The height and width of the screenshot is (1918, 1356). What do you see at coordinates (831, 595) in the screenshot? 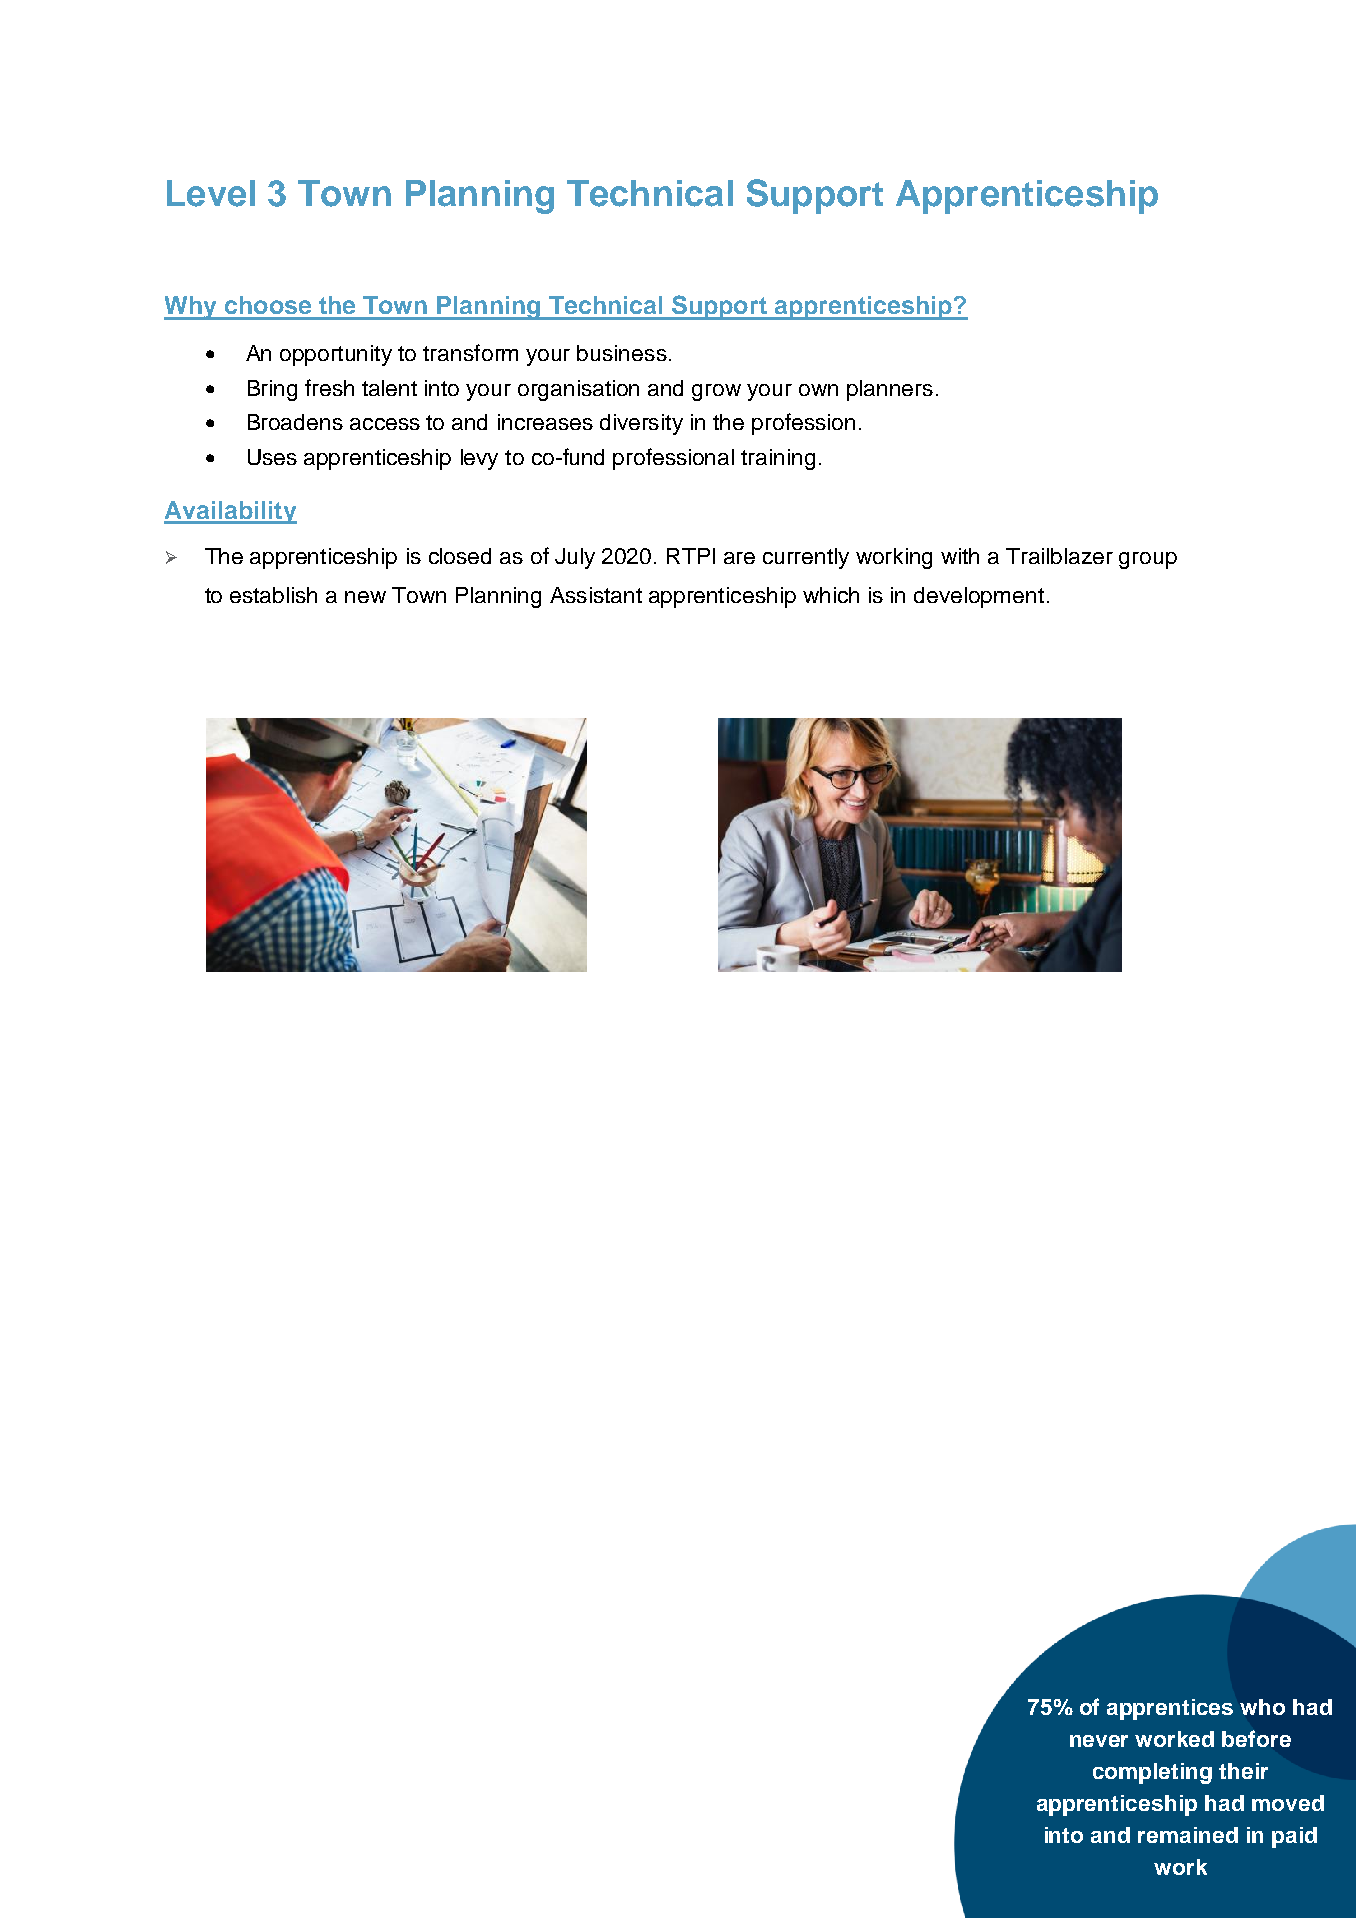
I see `which` at bounding box center [831, 595].
